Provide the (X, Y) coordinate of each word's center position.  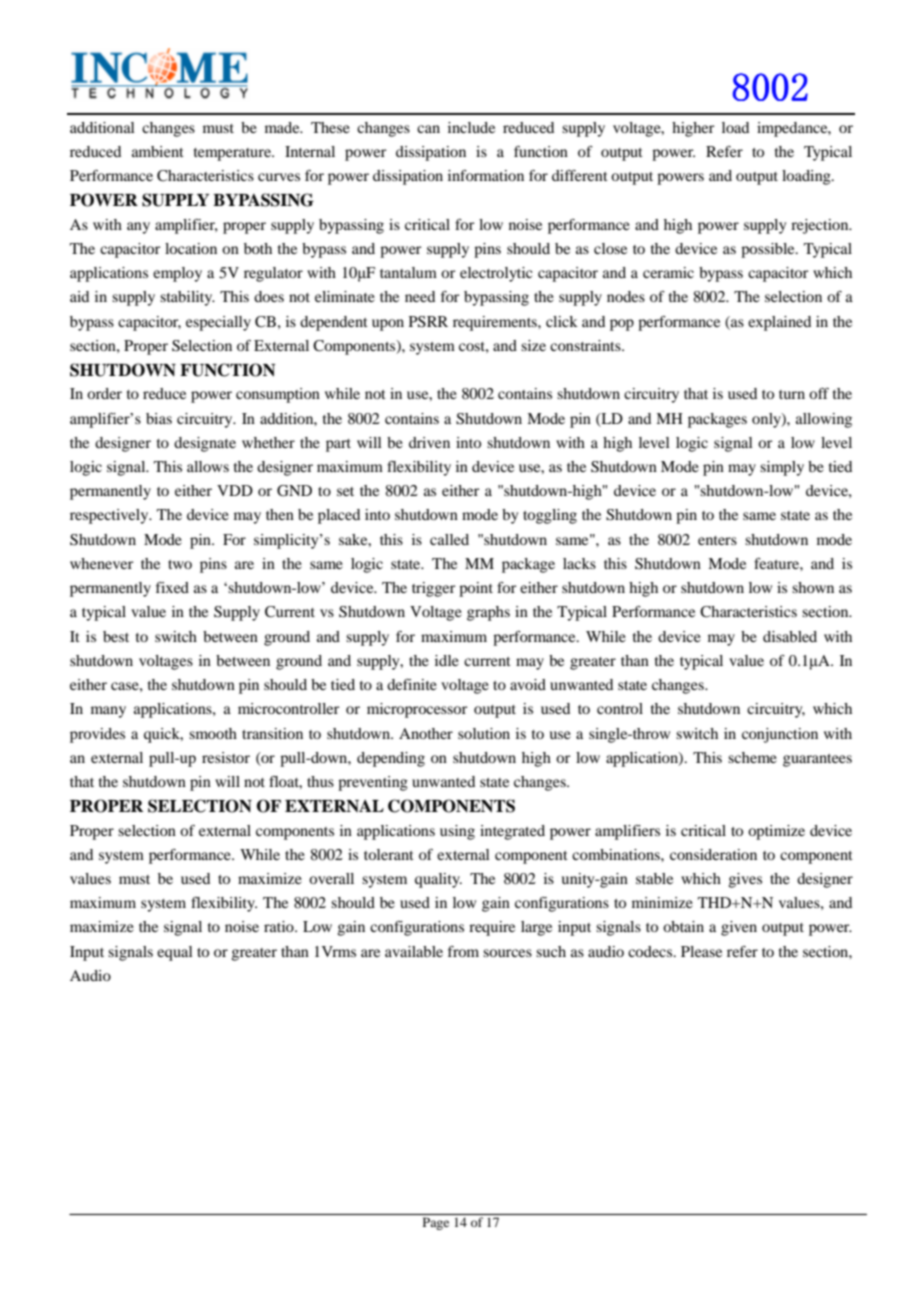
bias (159, 418)
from (463, 951)
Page (436, 1223)
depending (391, 759)
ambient (158, 151)
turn (792, 394)
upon (388, 325)
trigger (433, 589)
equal (175, 953)
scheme (752, 757)
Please (701, 951)
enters (717, 540)
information (486, 175)
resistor (226, 757)
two (180, 564)
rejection (821, 226)
